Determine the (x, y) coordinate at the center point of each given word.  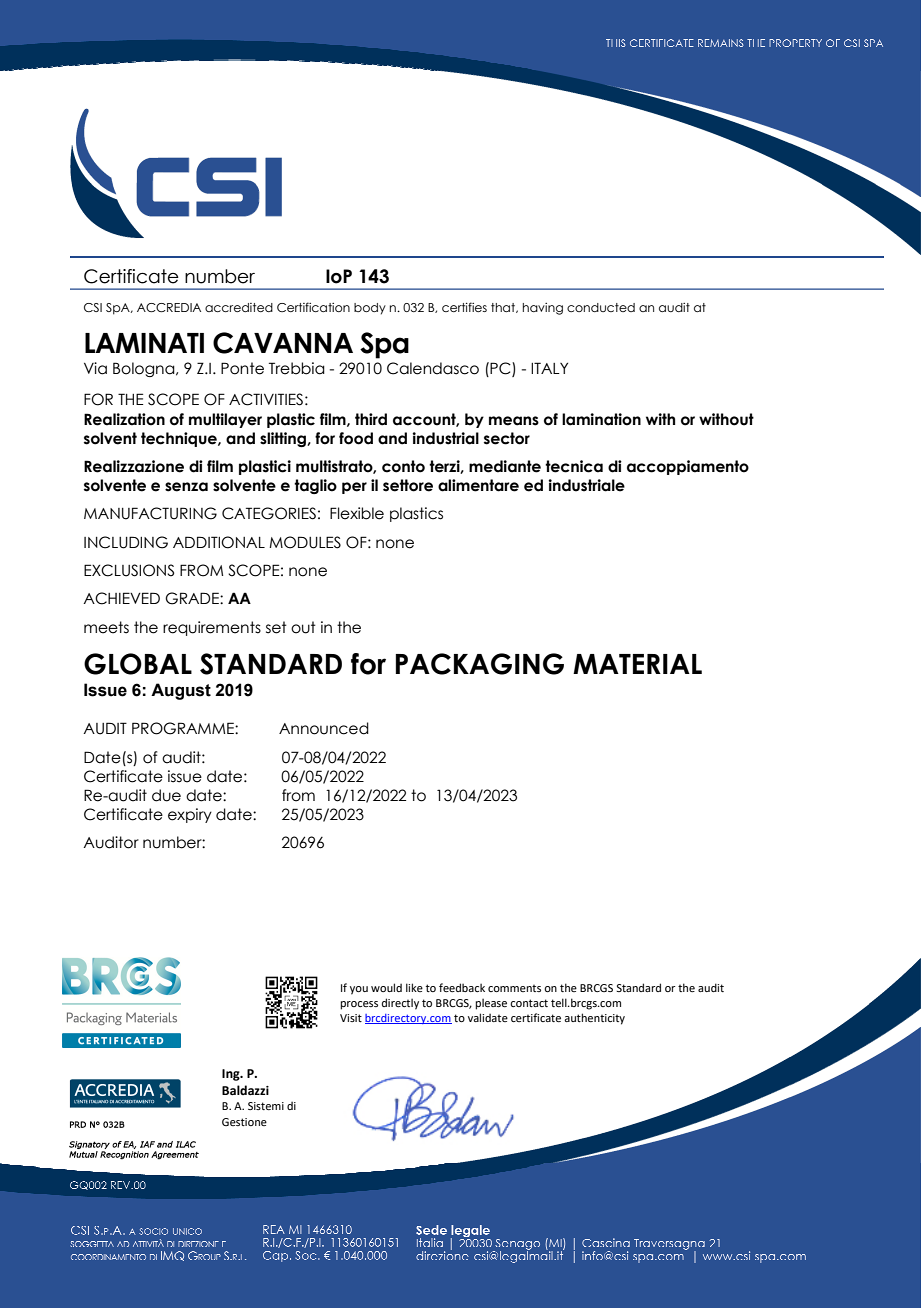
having (543, 309)
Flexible (357, 513)
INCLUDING (126, 542)
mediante (505, 466)
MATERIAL (637, 664)
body (370, 309)
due (166, 795)
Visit (351, 1018)
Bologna (145, 369)
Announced (324, 728)
